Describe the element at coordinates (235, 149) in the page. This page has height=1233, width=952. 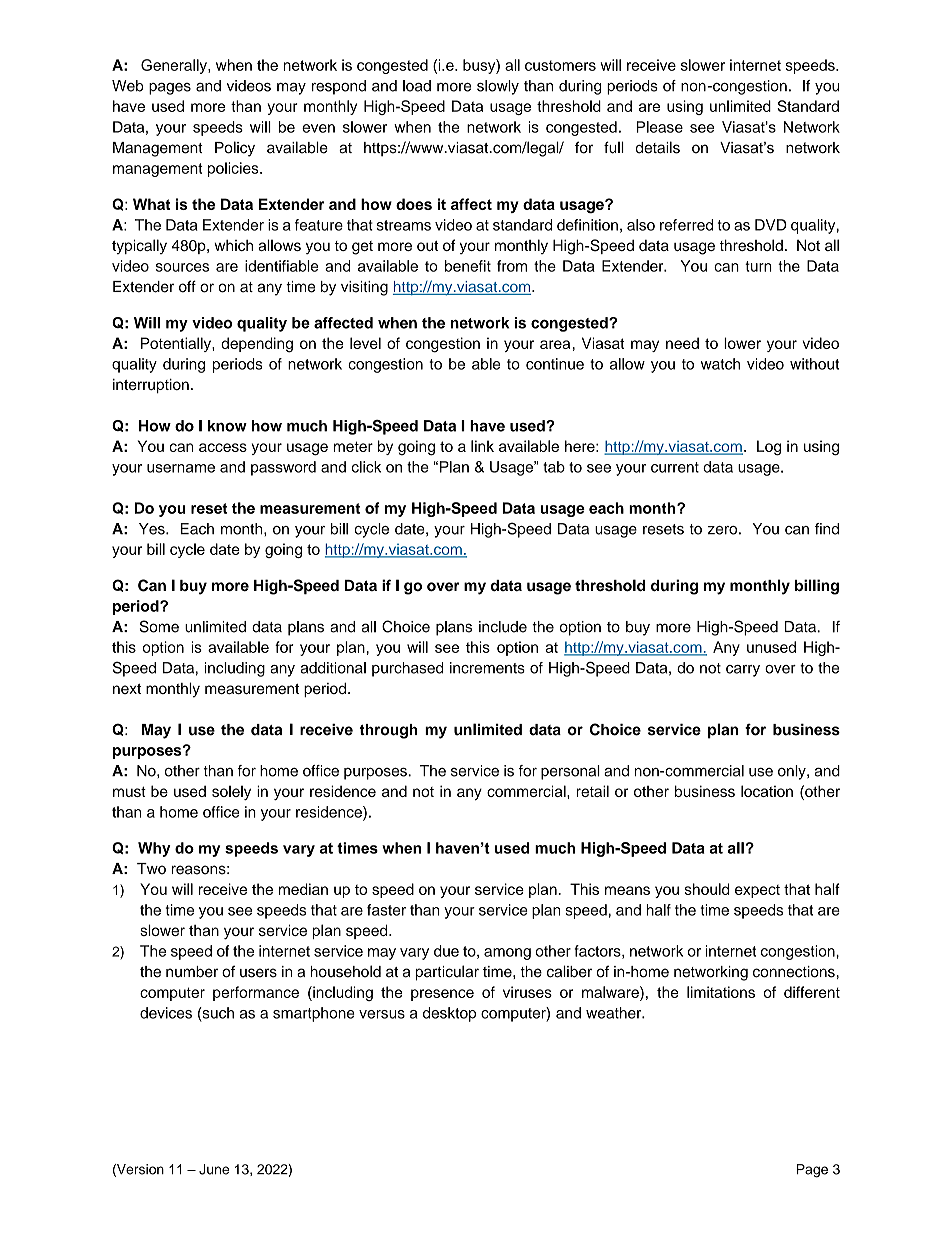
I see `Policy` at that location.
